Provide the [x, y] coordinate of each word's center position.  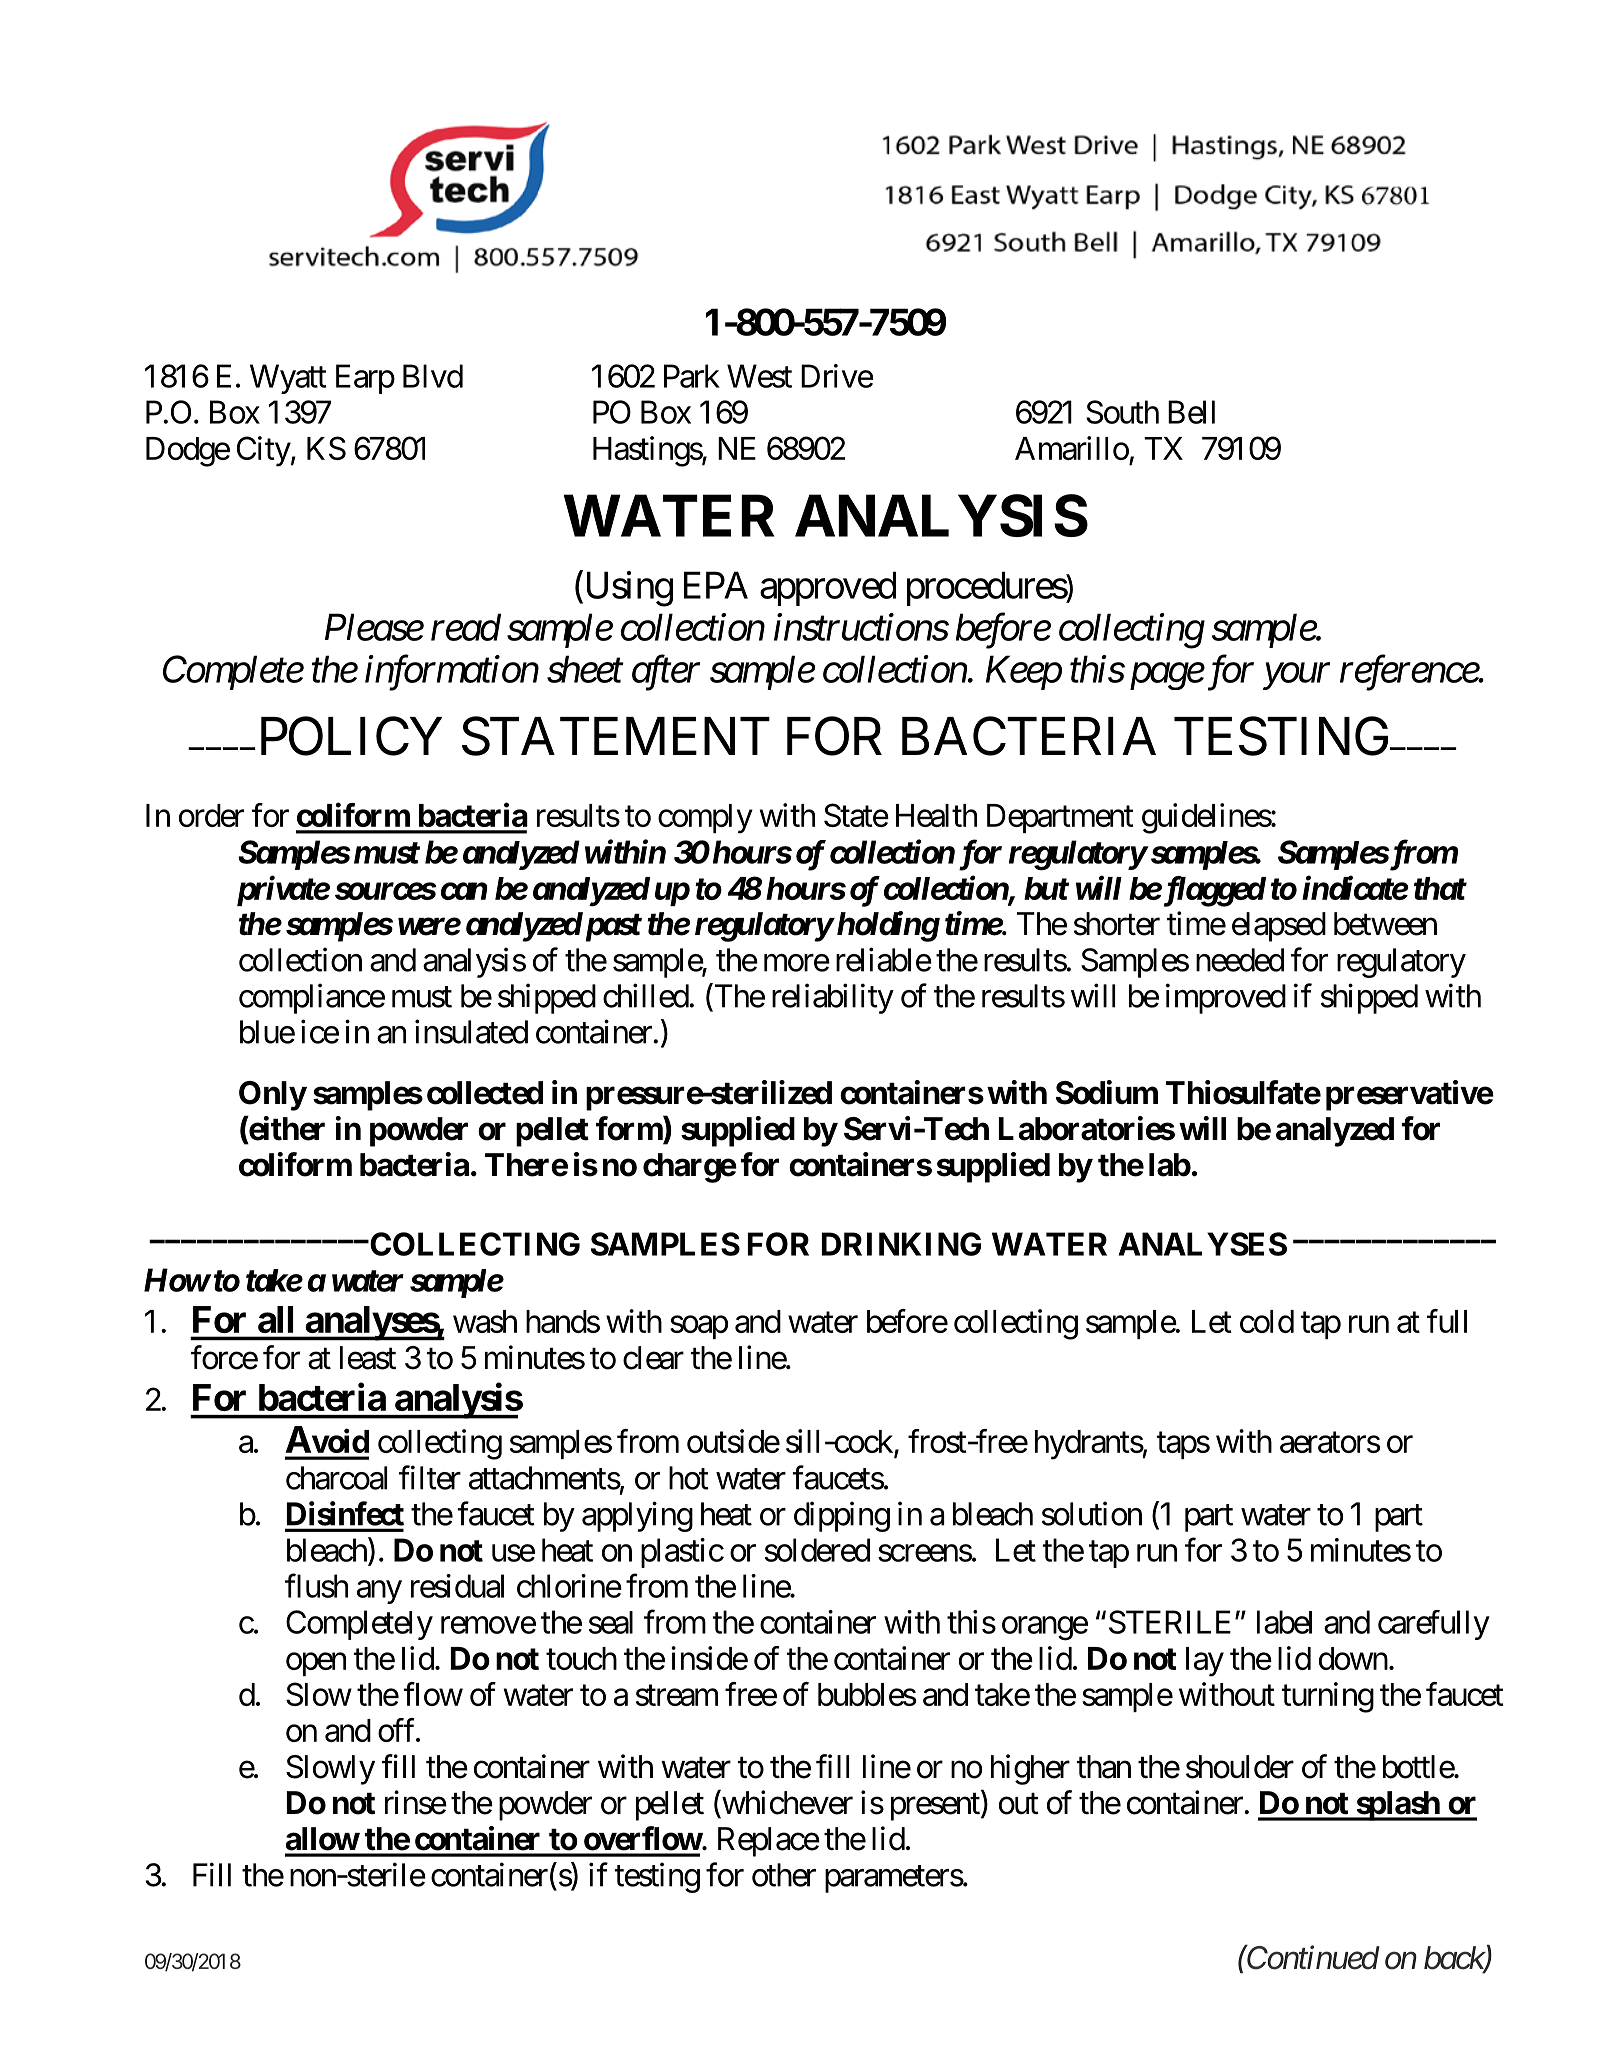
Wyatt [288, 379]
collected [485, 1093]
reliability [833, 998]
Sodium [1107, 1092]
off [398, 1730]
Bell [1191, 412]
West [759, 376]
